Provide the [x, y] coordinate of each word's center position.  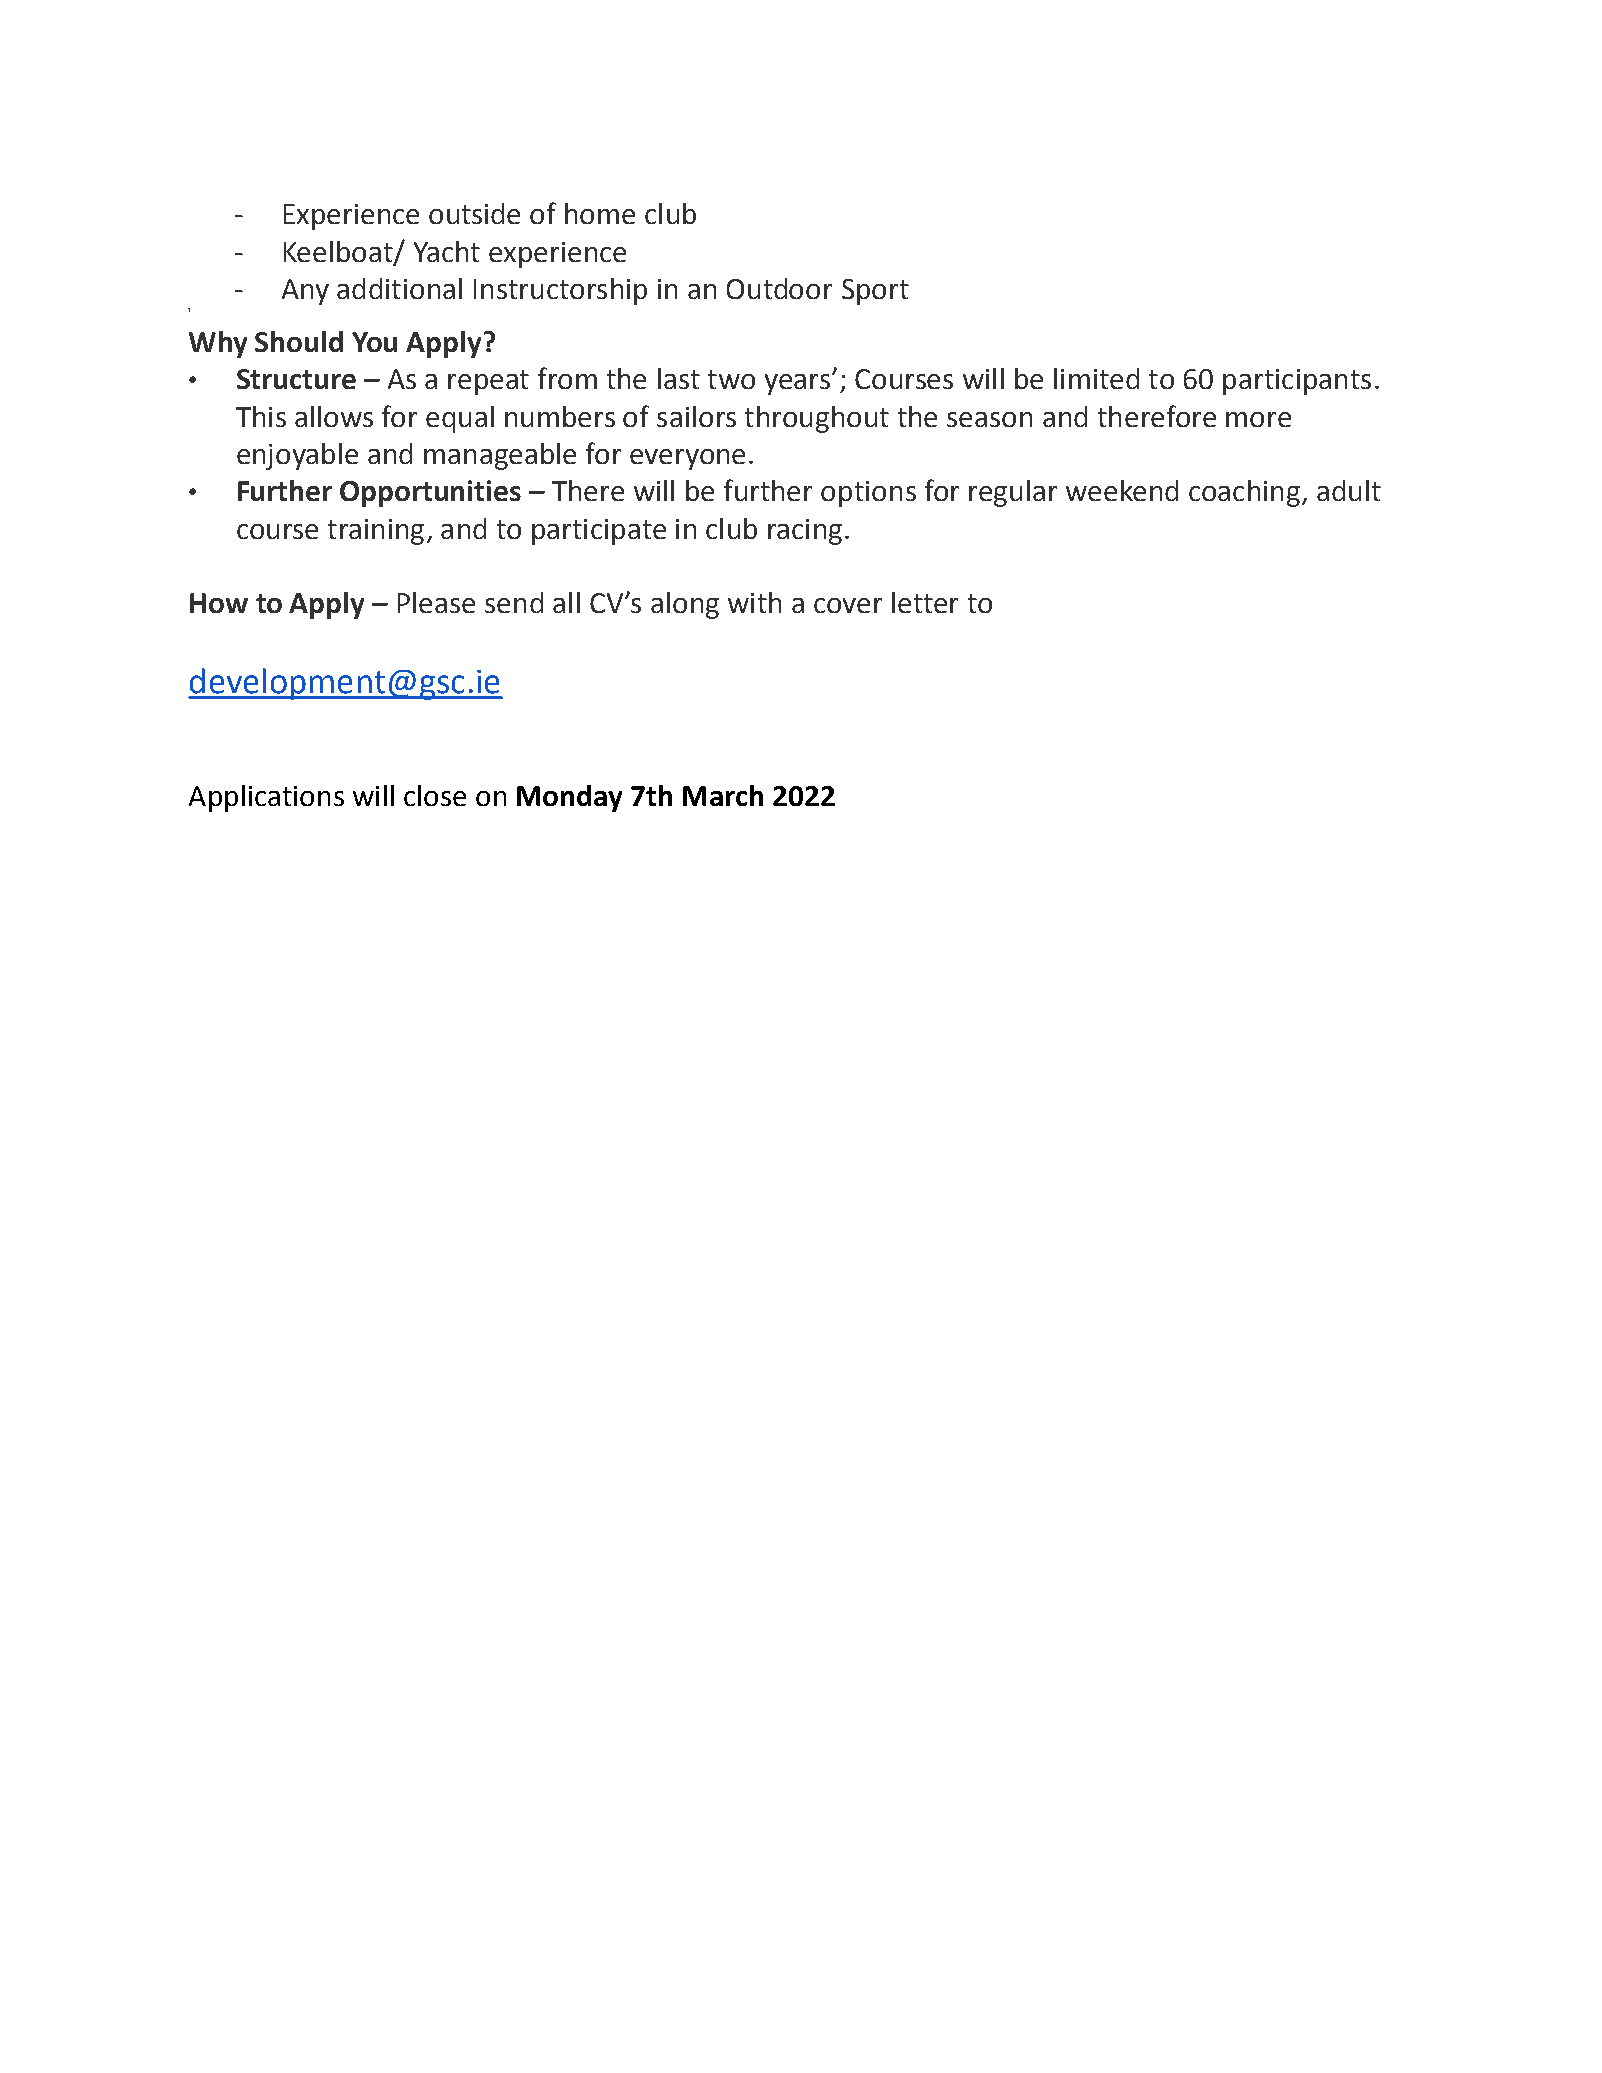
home [600, 213]
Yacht [447, 251]
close [435, 795]
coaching [1244, 493]
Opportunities [430, 493]
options [868, 494]
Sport [875, 292]
